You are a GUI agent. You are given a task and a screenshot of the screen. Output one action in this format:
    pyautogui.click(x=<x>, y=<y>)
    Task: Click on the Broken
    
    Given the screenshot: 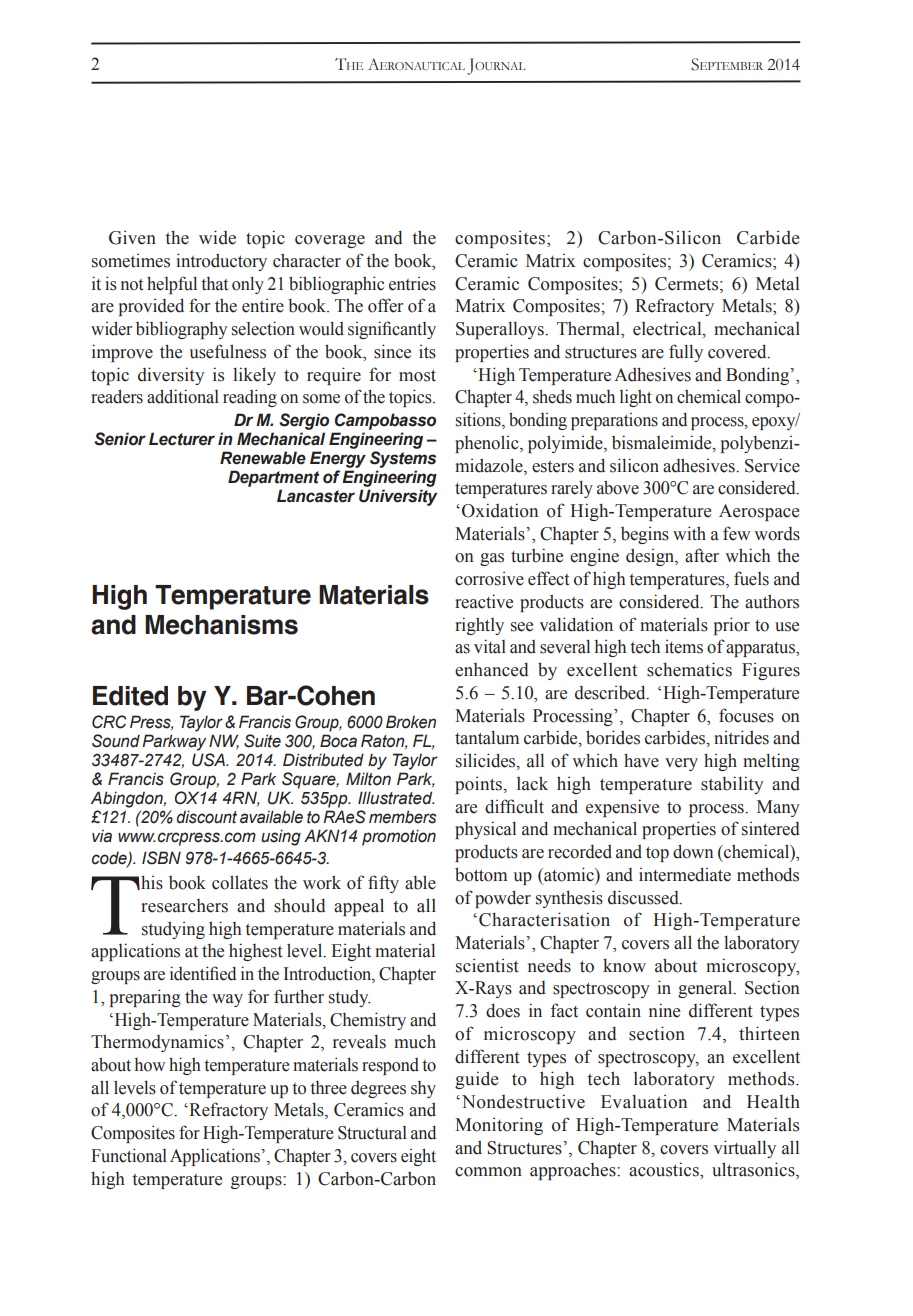 What is the action you would take?
    pyautogui.click(x=411, y=722)
